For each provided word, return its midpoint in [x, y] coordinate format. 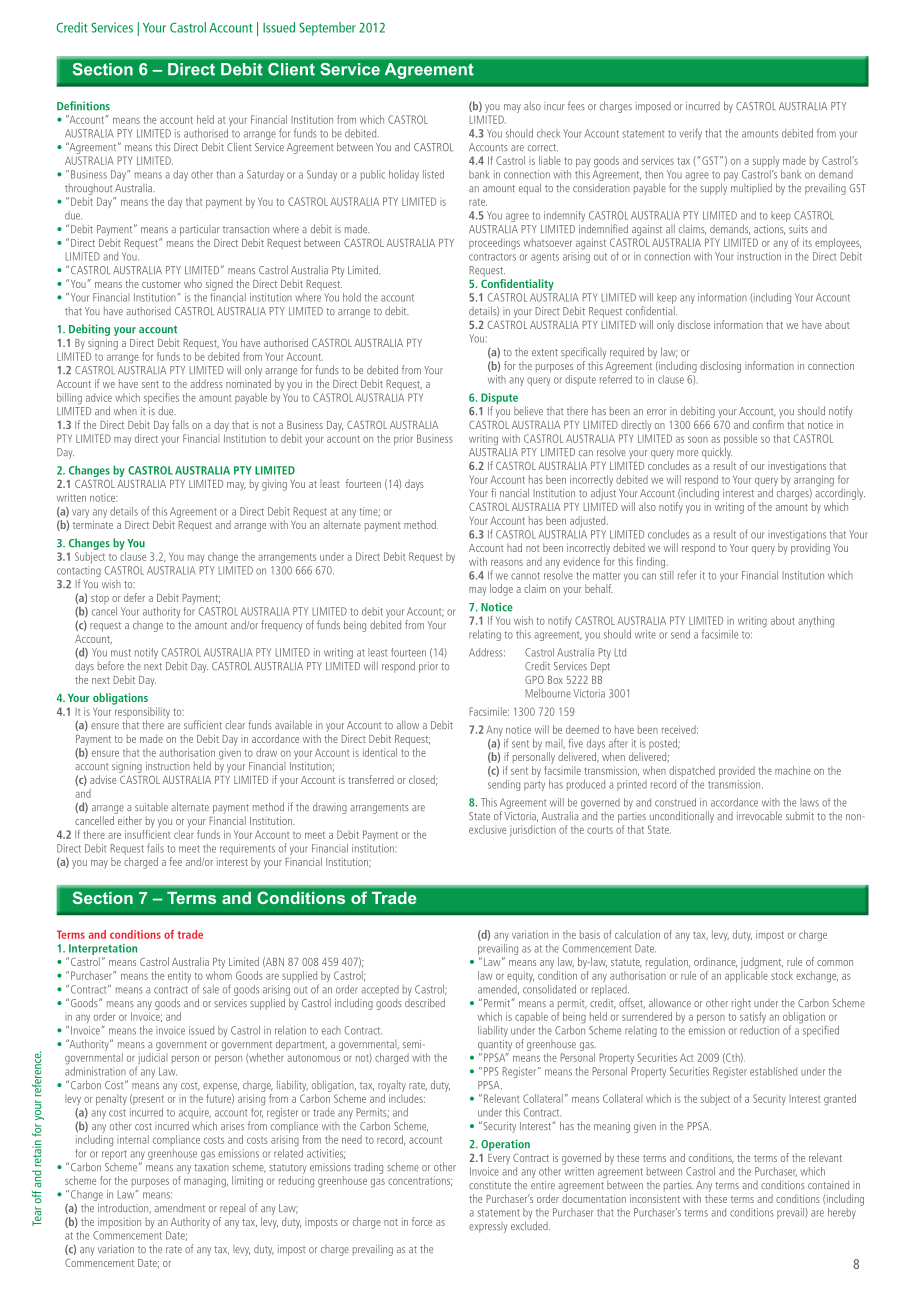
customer [161, 284]
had [514, 547]
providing [810, 549]
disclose [694, 324]
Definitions [83, 106]
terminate [93, 524]
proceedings [494, 244]
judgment [762, 963]
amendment [180, 1207]
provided [737, 771]
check [548, 133]
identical [380, 752]
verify [690, 134]
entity [179, 976]
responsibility [141, 712]
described [425, 1002]
